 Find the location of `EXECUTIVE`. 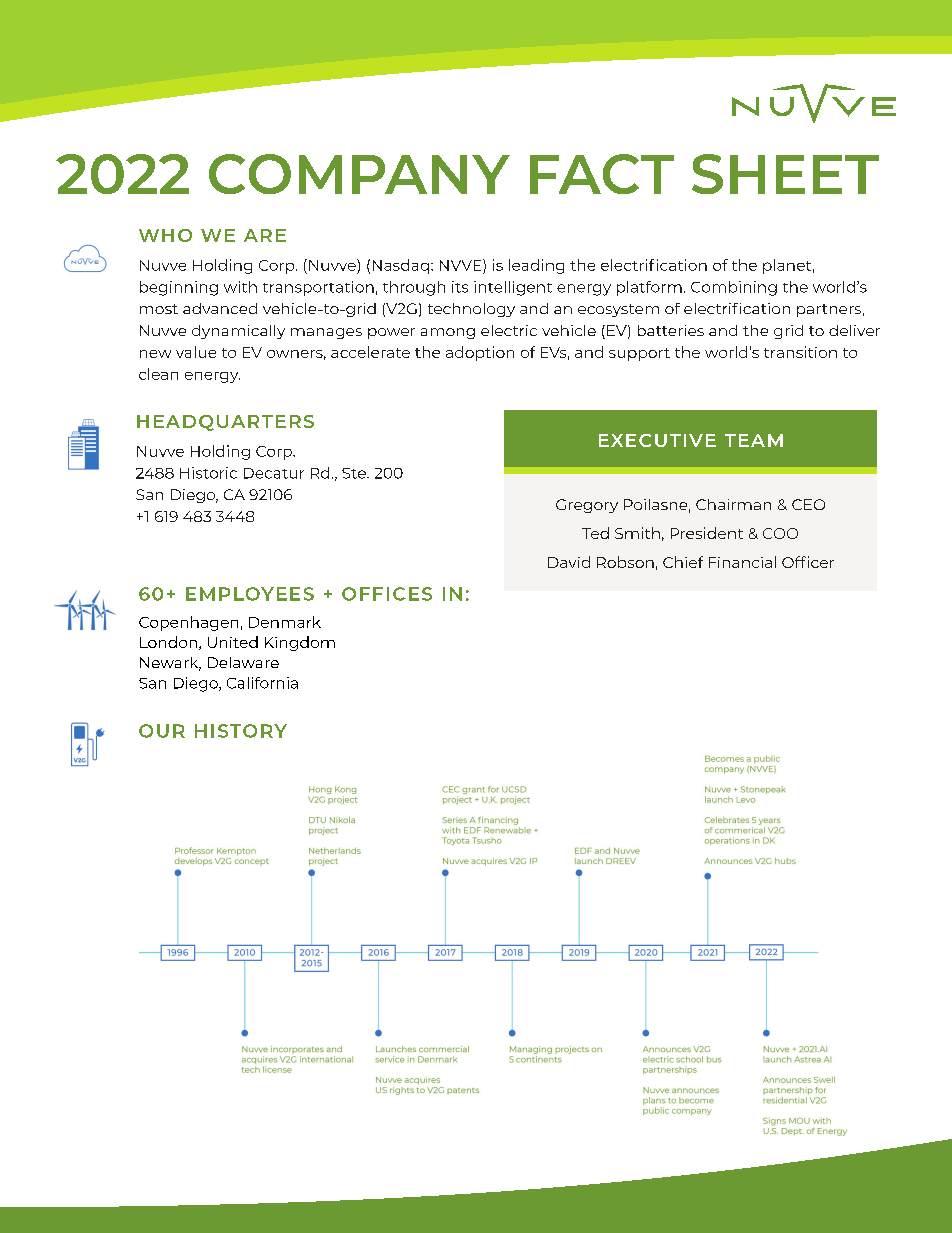

EXECUTIVE is located at coordinates (657, 440).
